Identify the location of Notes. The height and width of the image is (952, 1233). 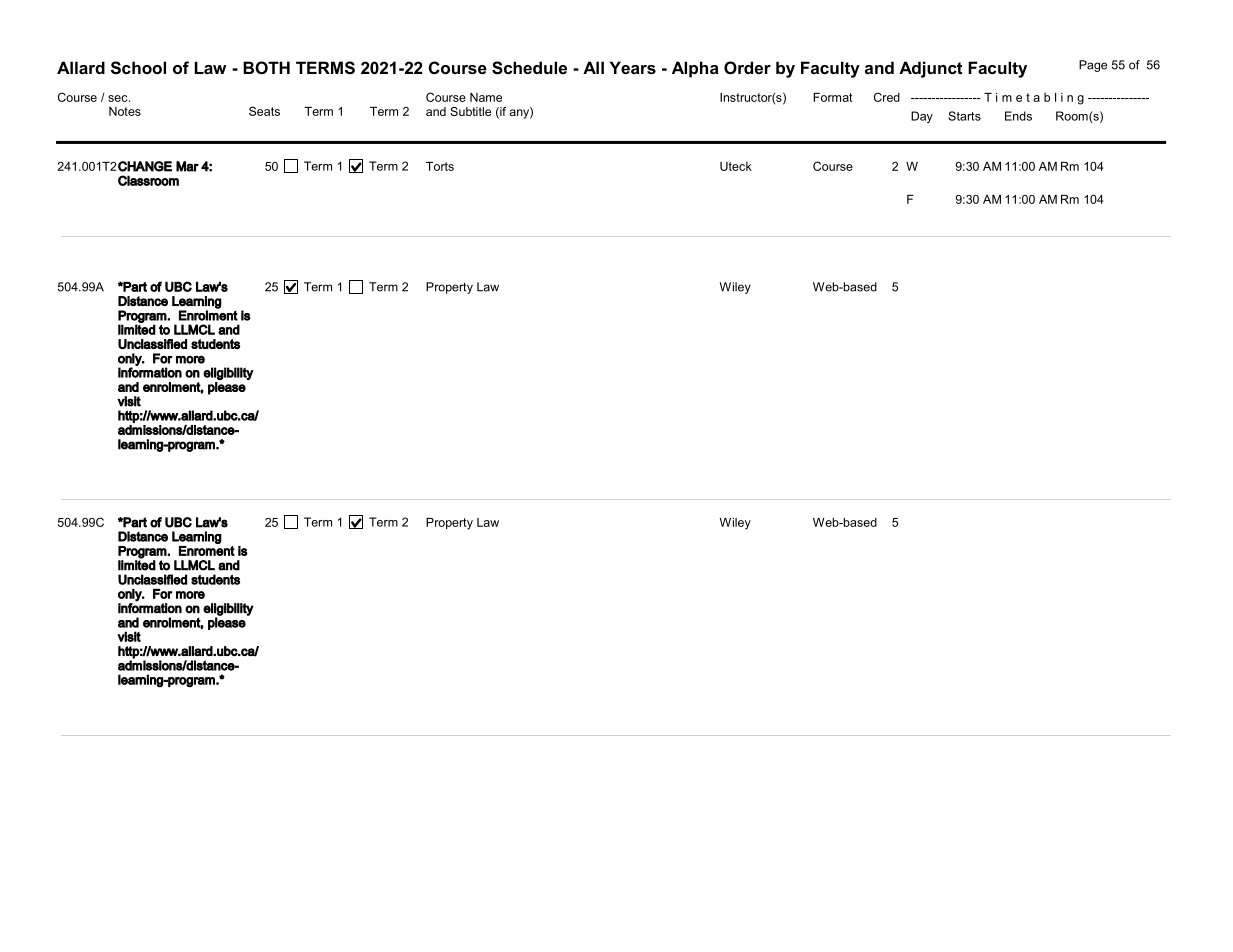
(125, 111).
